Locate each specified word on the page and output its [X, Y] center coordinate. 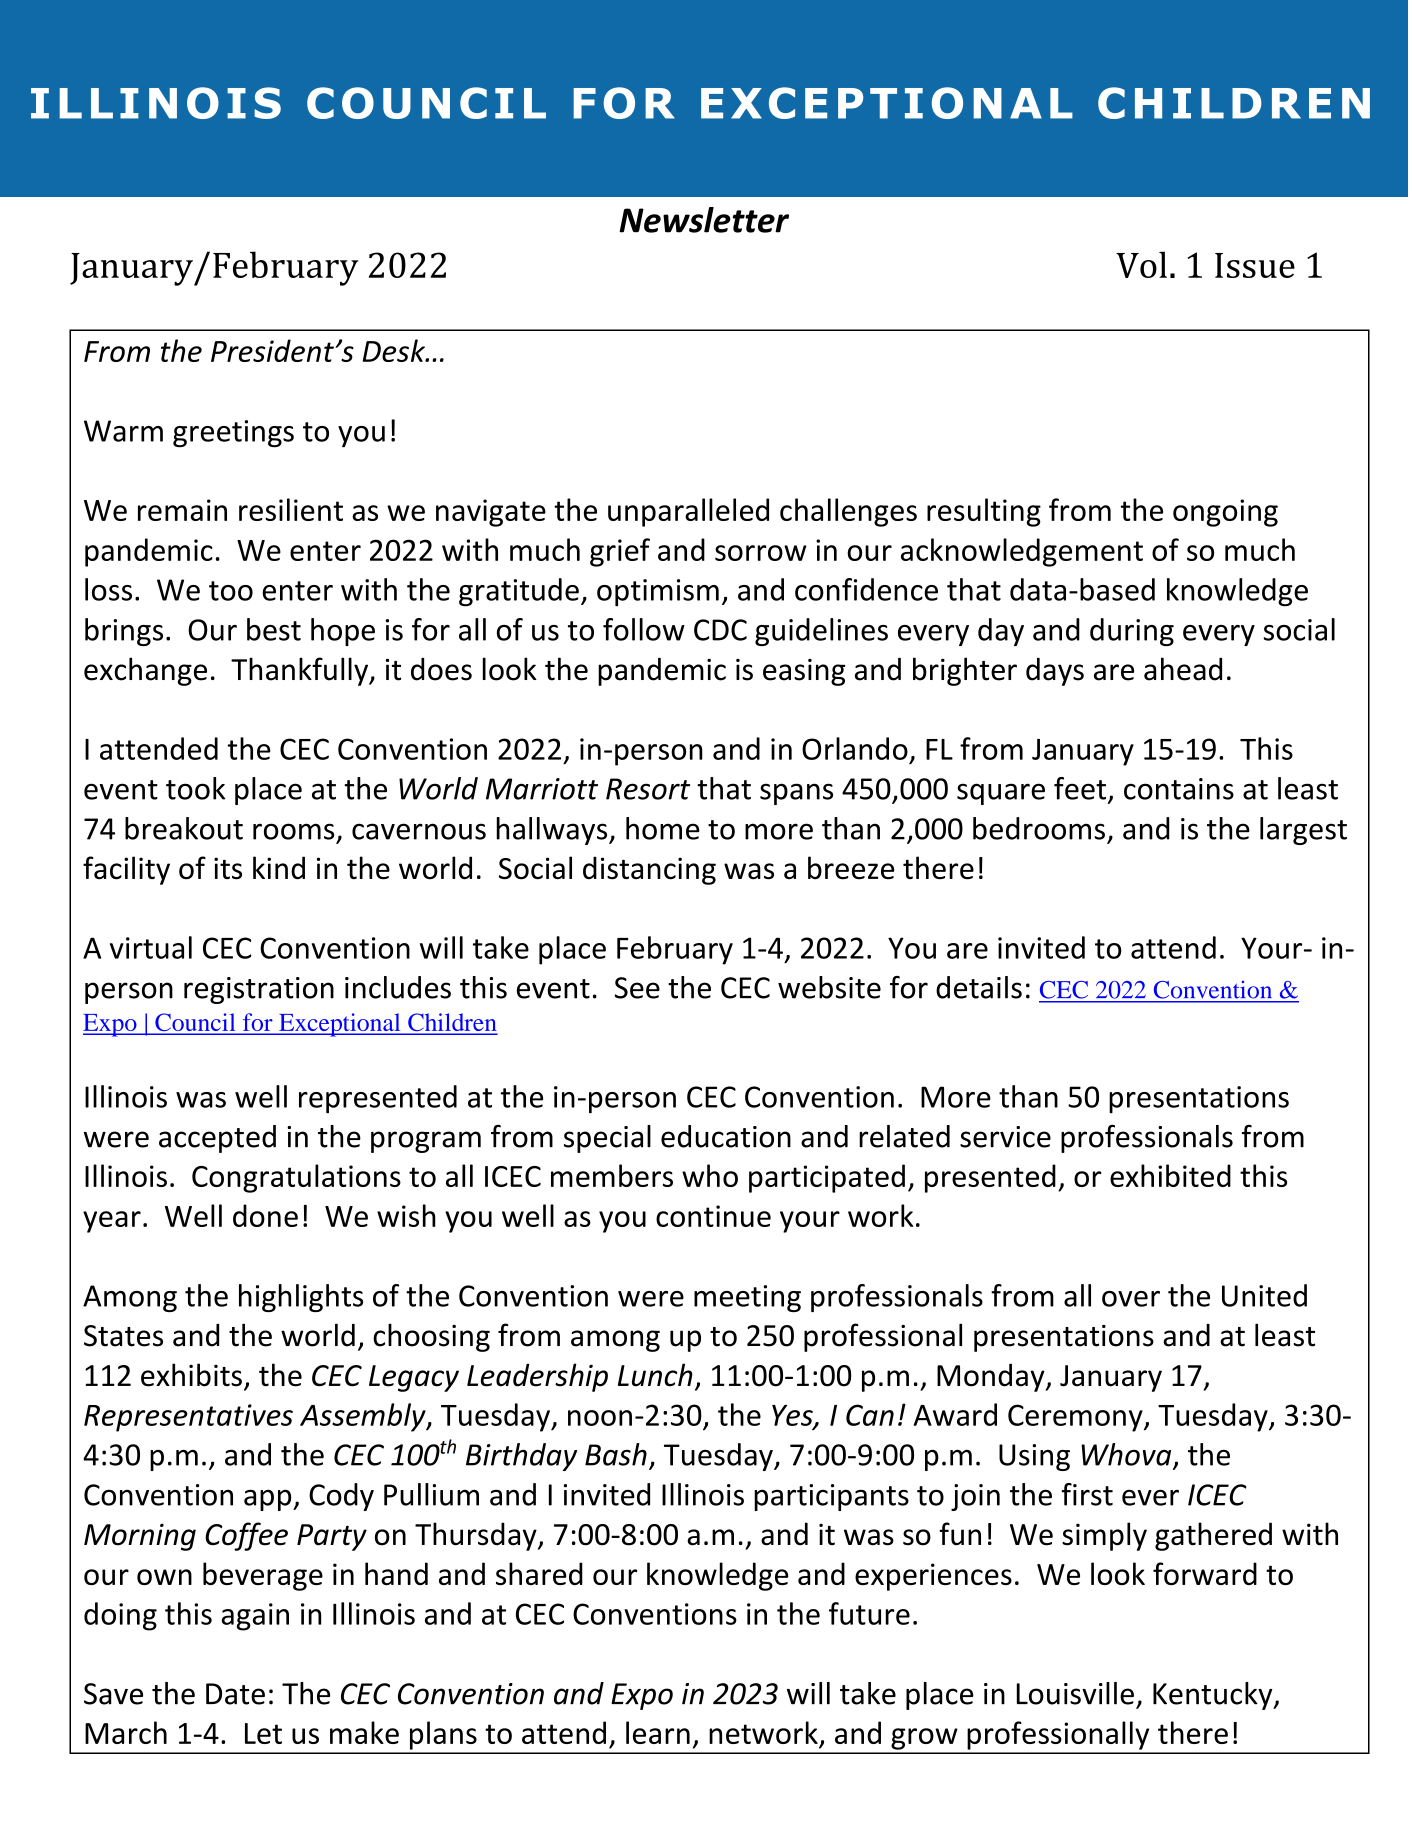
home [663, 828]
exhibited [1170, 1175]
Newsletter [704, 220]
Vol [1141, 264]
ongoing [1225, 513]
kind [279, 868]
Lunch [655, 1375]
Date [235, 1694]
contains [1179, 789]
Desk [395, 350]
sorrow [760, 553]
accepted [217, 1139]
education [726, 1136]
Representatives [188, 1418]
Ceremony [1076, 1418]
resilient [291, 509]
